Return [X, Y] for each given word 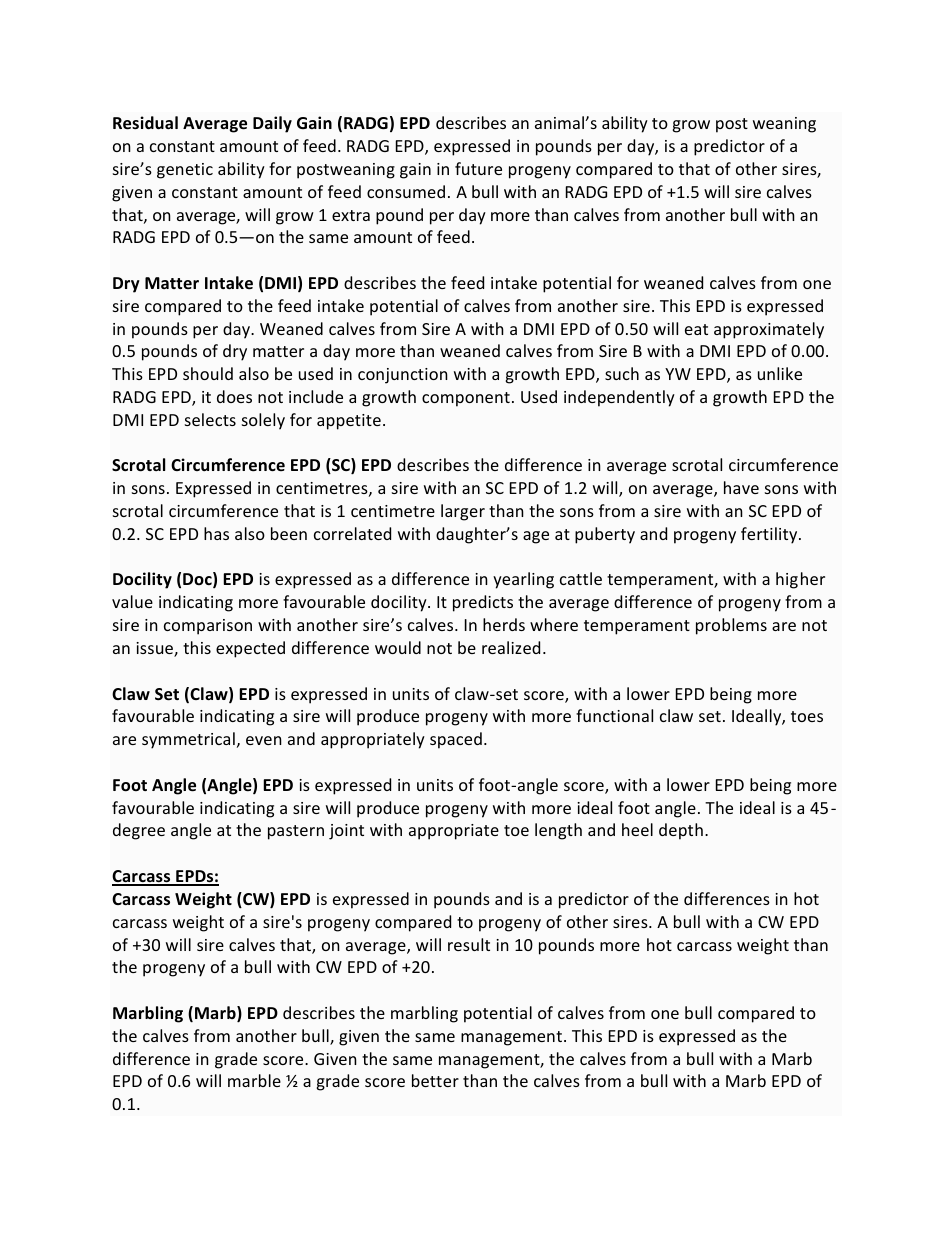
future [478, 168]
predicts [483, 603]
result [469, 944]
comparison [208, 627]
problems [731, 626]
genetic [185, 171]
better [435, 1080]
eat [696, 329]
